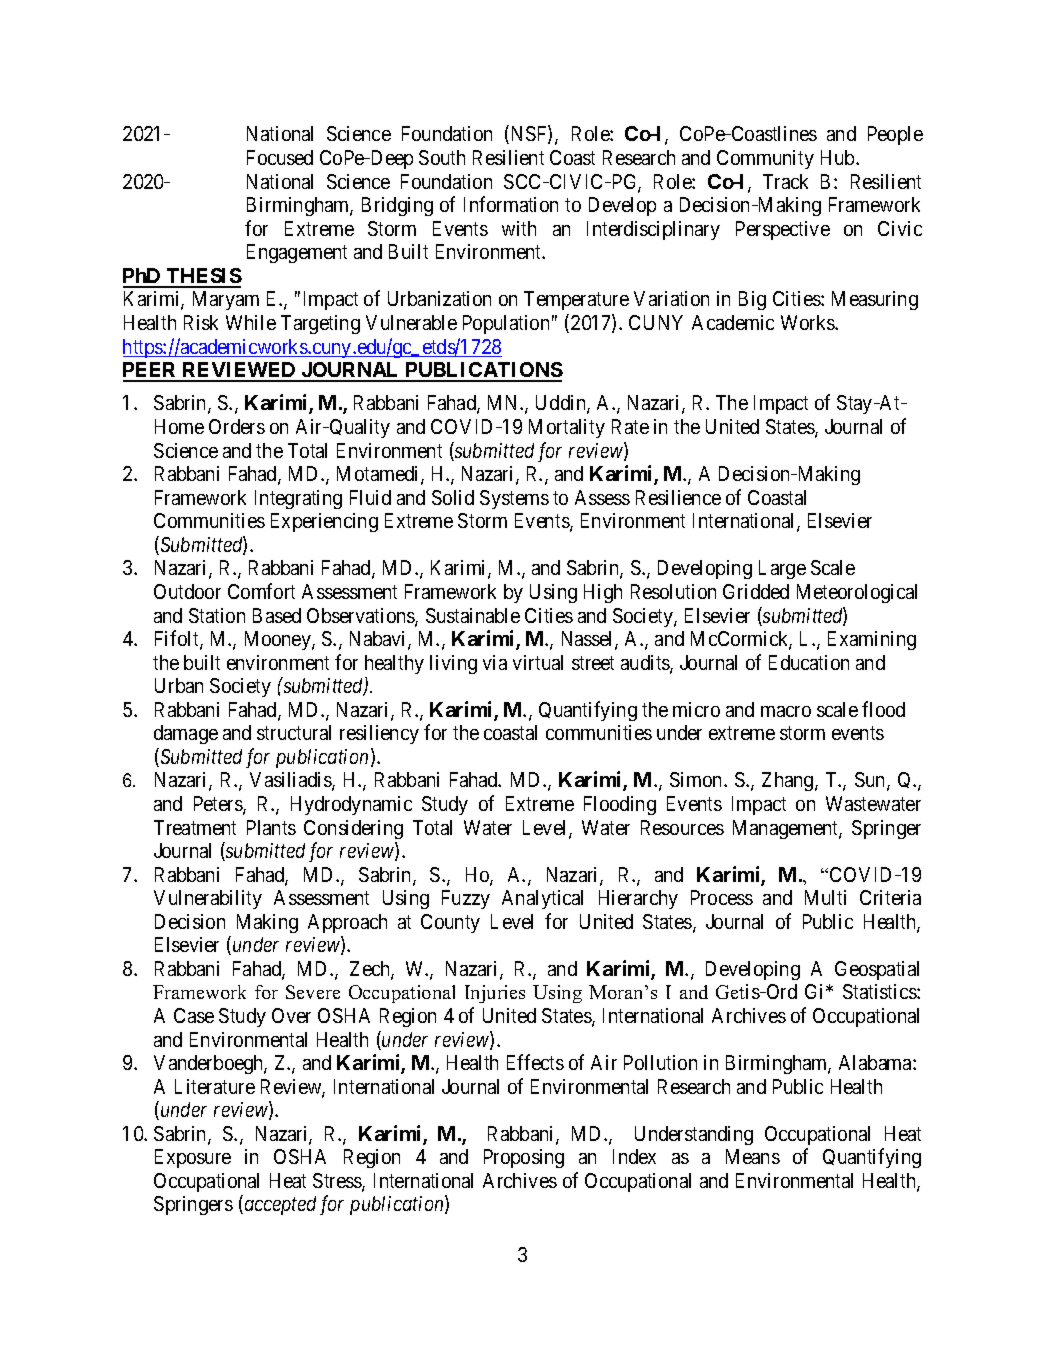  What do you see at coordinates (782, 569) in the page?
I see `Large` at bounding box center [782, 569].
